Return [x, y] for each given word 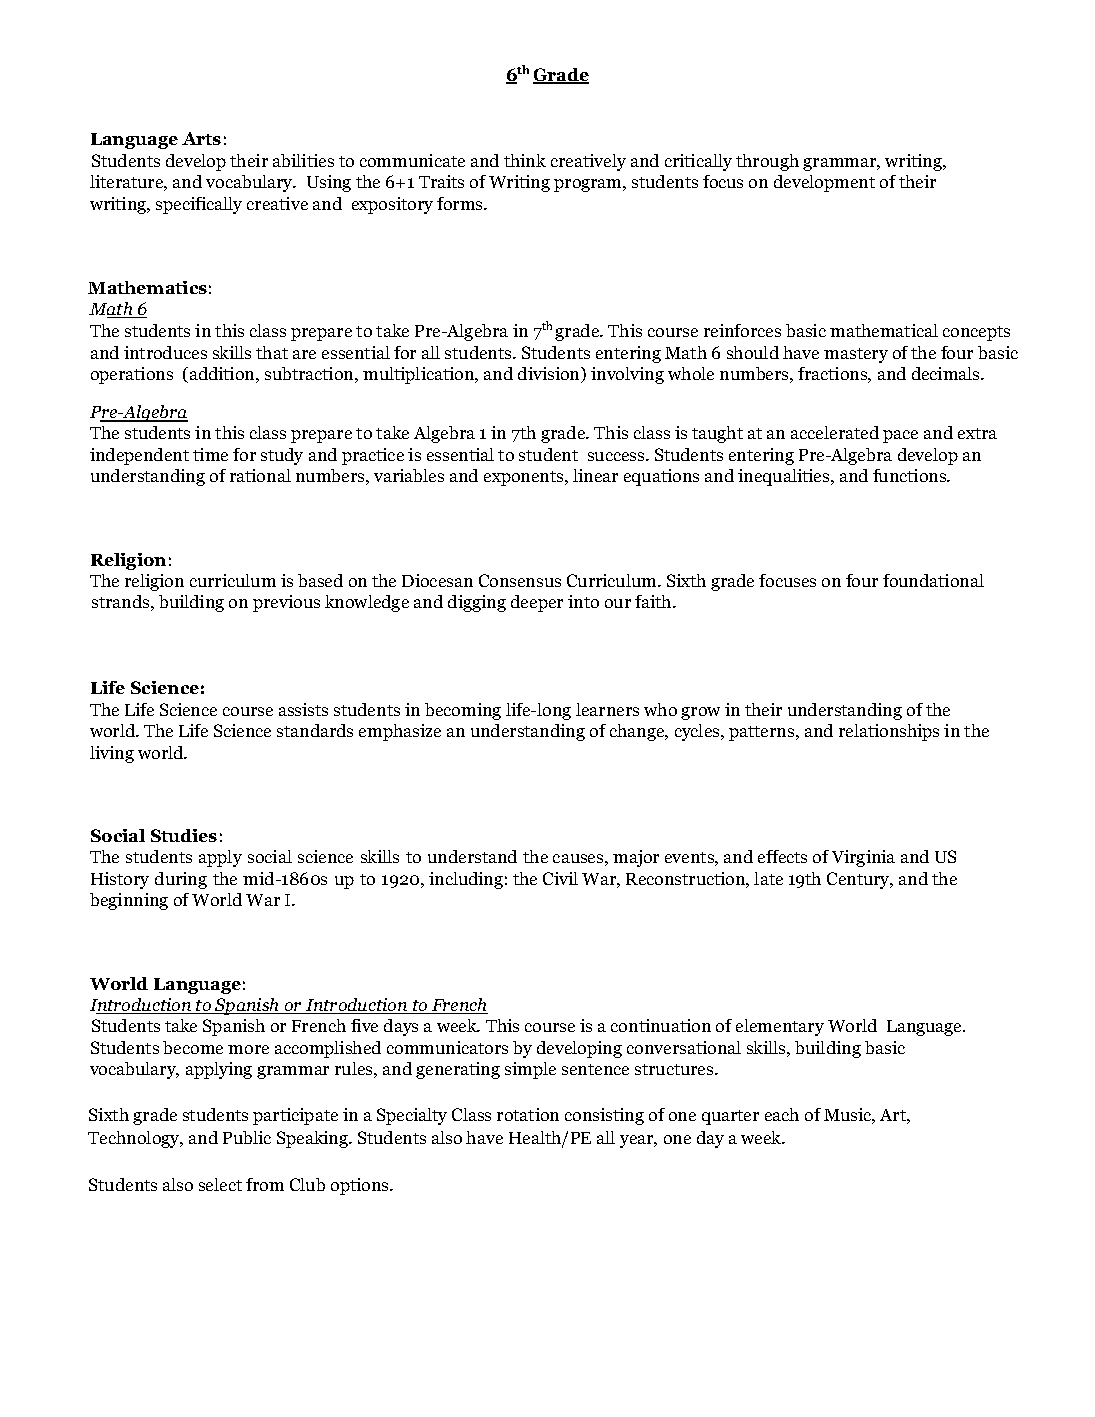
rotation [528, 1114]
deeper [537, 603]
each [782, 1114]
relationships [889, 732]
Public [247, 1137]
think [525, 160]
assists [303, 709]
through [767, 162]
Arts [201, 138]
